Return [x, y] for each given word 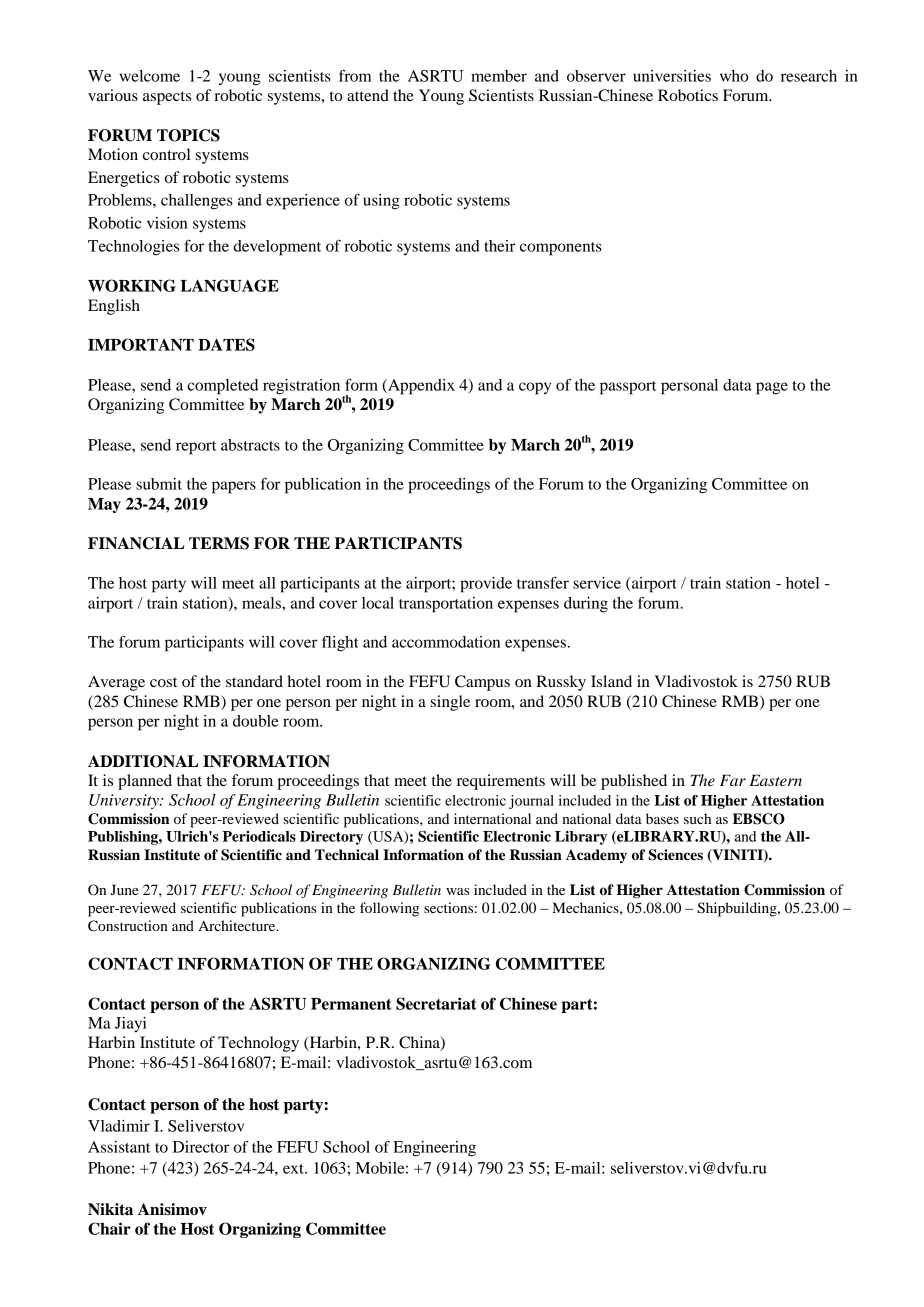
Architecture [238, 925]
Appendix [420, 387]
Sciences [676, 855]
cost [163, 682]
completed [222, 387]
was [457, 891]
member [499, 76]
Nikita [110, 1209]
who [734, 76]
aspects [167, 98]
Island [611, 681]
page [772, 388]
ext [294, 1169]
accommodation [446, 642]
